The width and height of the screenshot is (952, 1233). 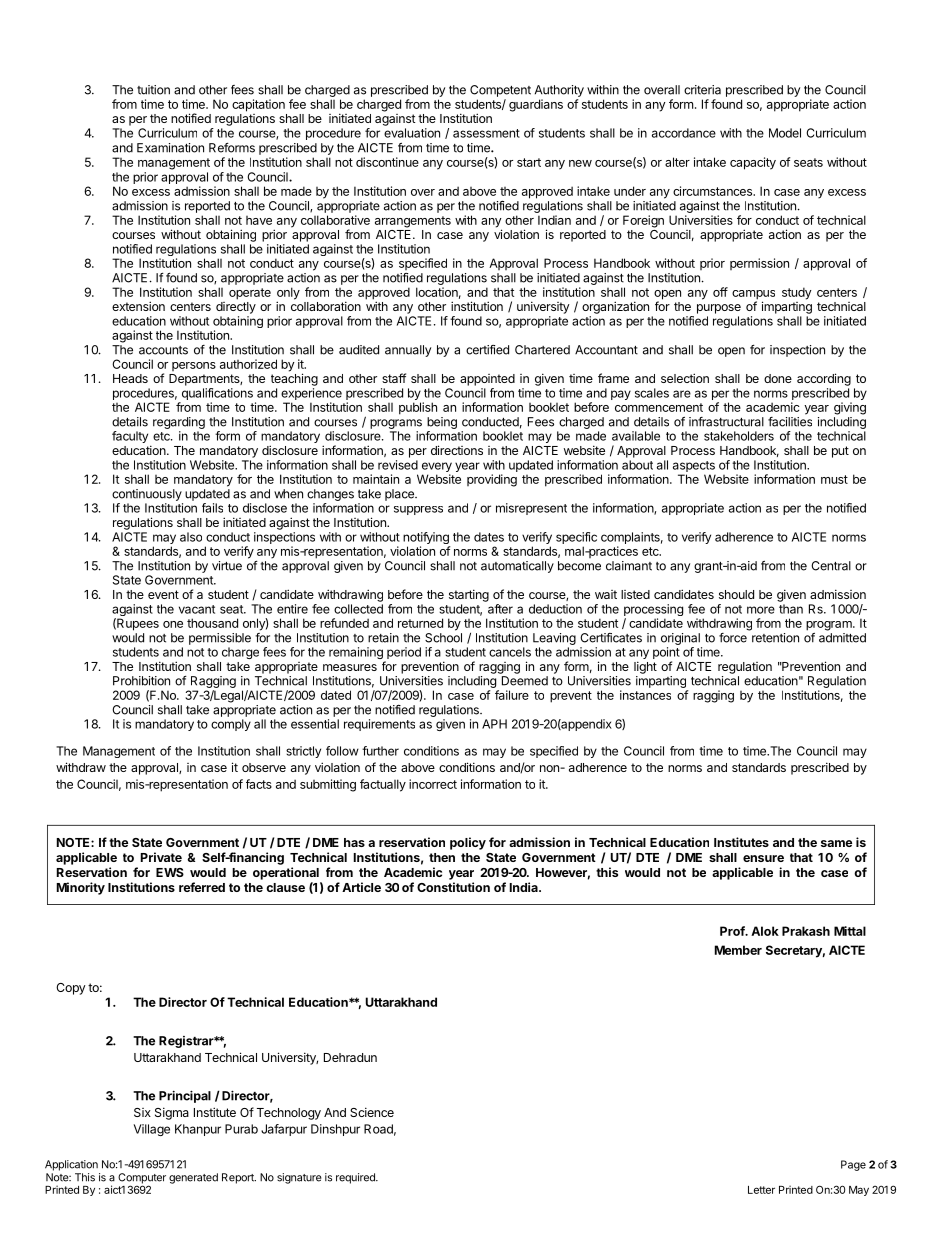 What do you see at coordinates (170, 148) in the screenshot?
I see `Examination` at bounding box center [170, 148].
